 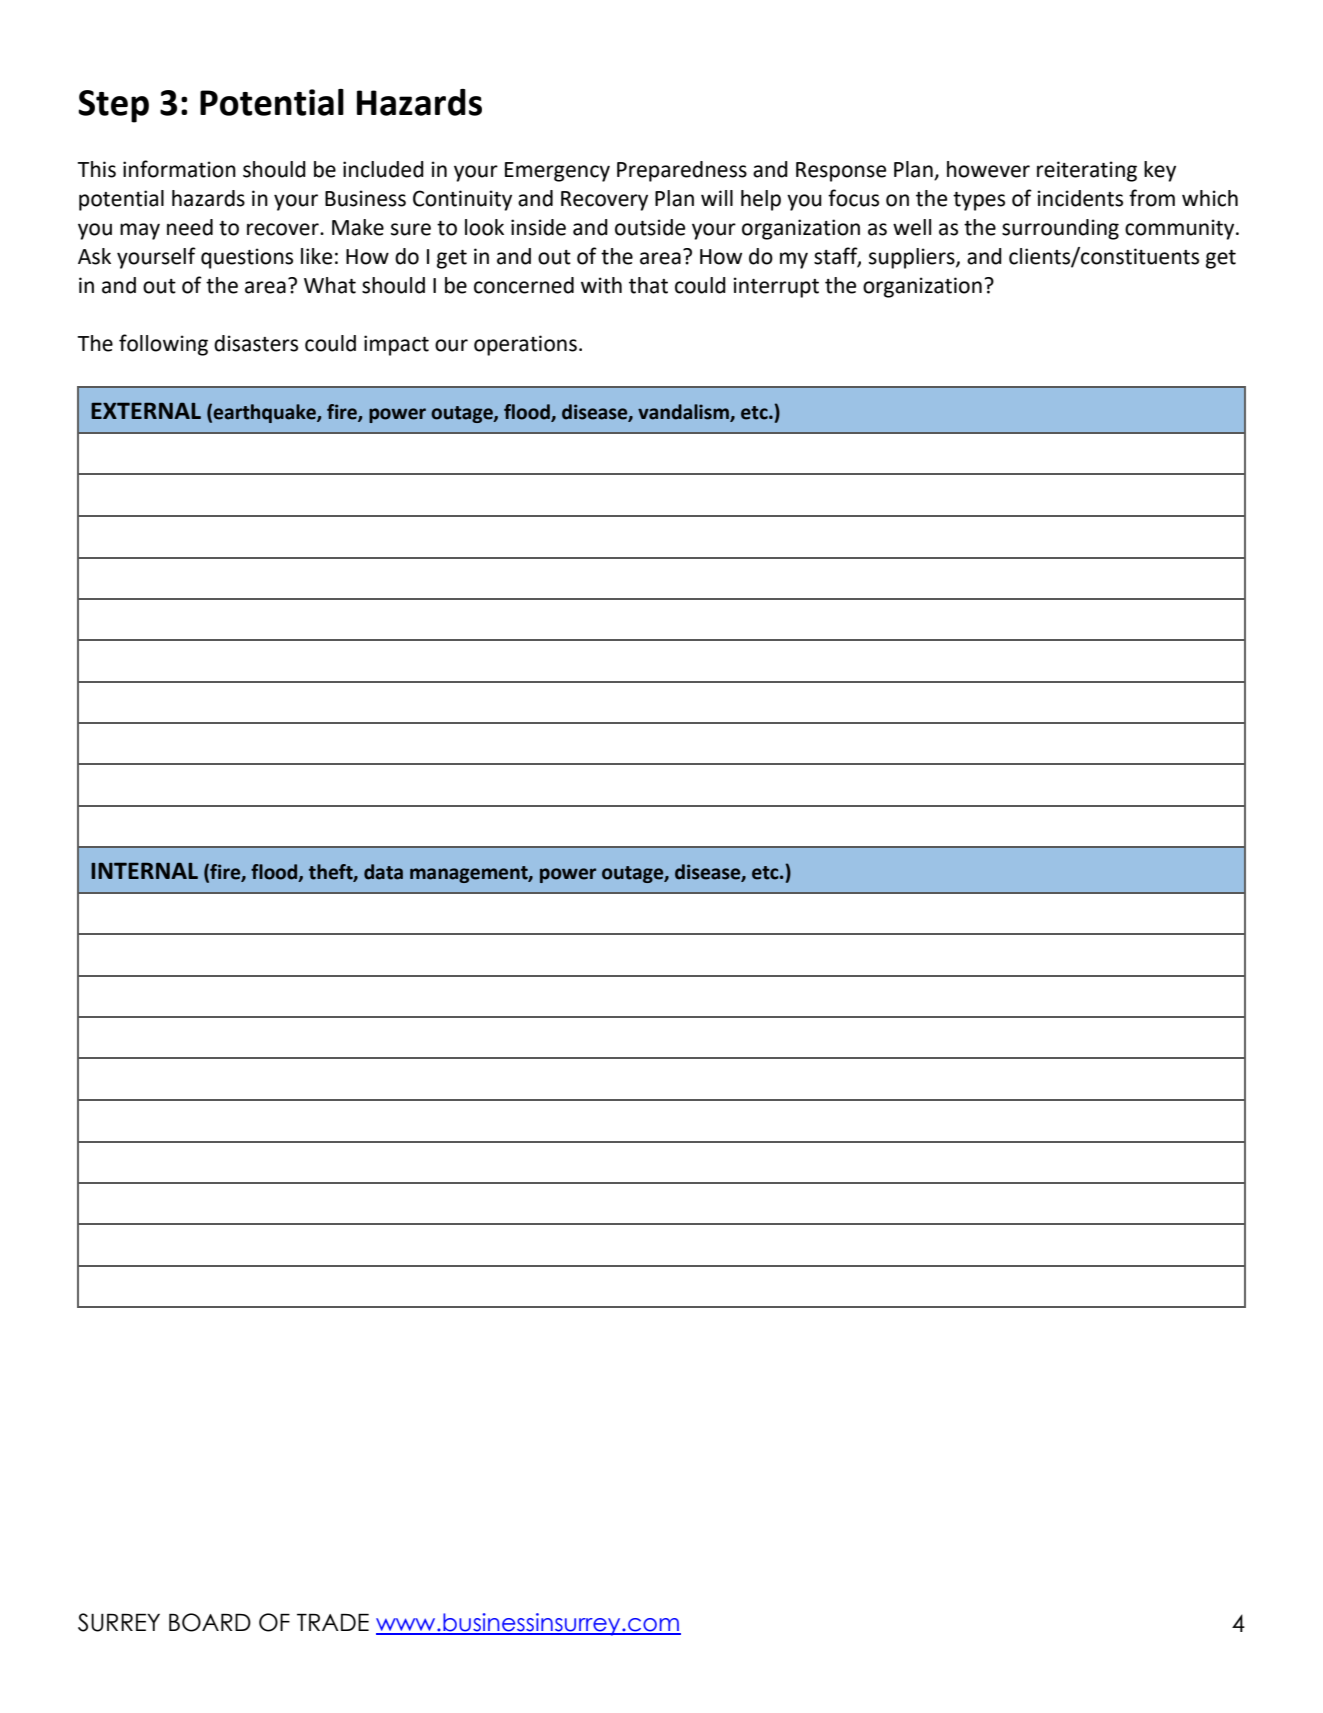 What do you see at coordinates (913, 258) in the document?
I see `suppliers` at bounding box center [913, 258].
